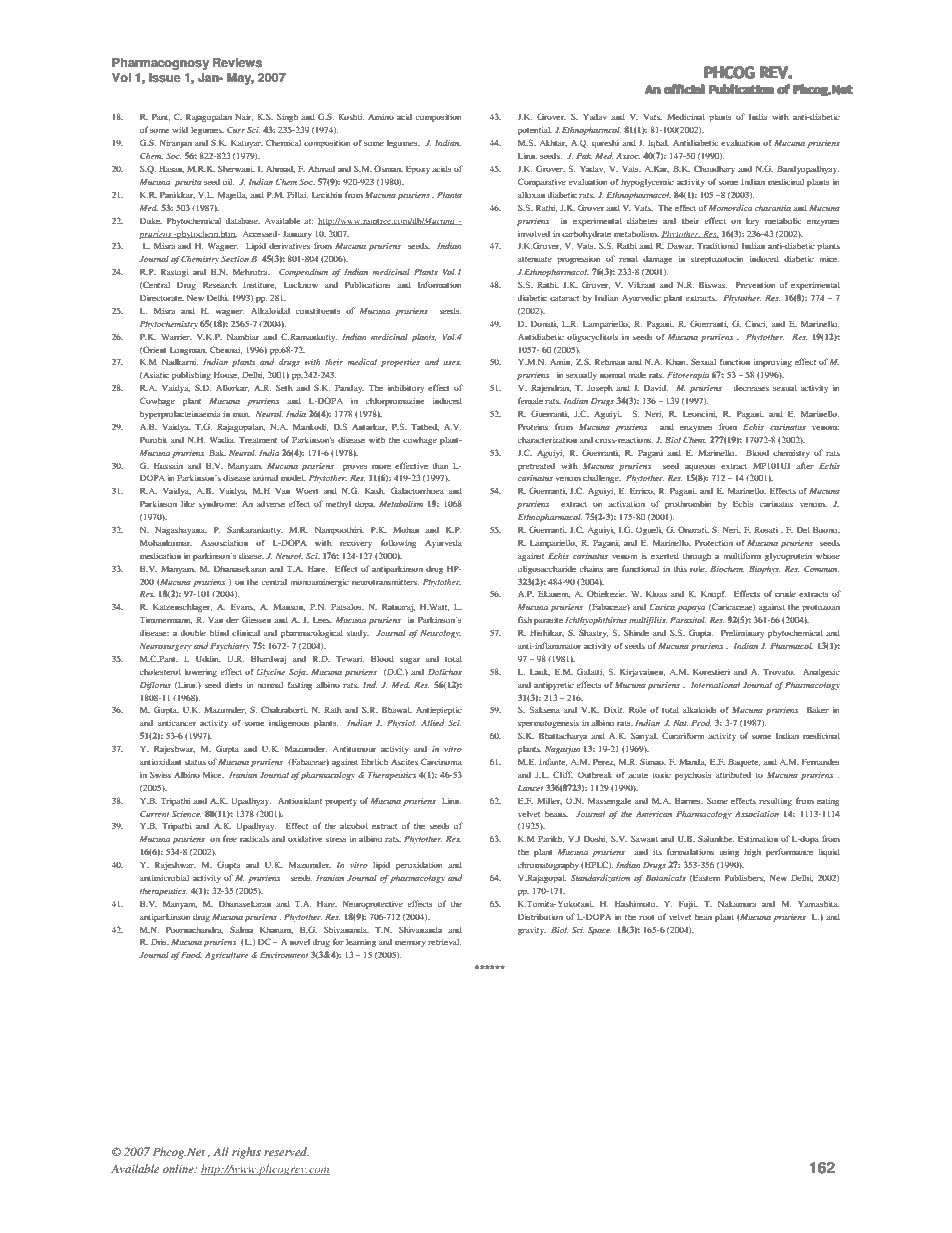 Image resolution: width=952 pixels, height=1233 pixels. What do you see at coordinates (246, 1153) in the screenshot?
I see `rights` at bounding box center [246, 1153].
